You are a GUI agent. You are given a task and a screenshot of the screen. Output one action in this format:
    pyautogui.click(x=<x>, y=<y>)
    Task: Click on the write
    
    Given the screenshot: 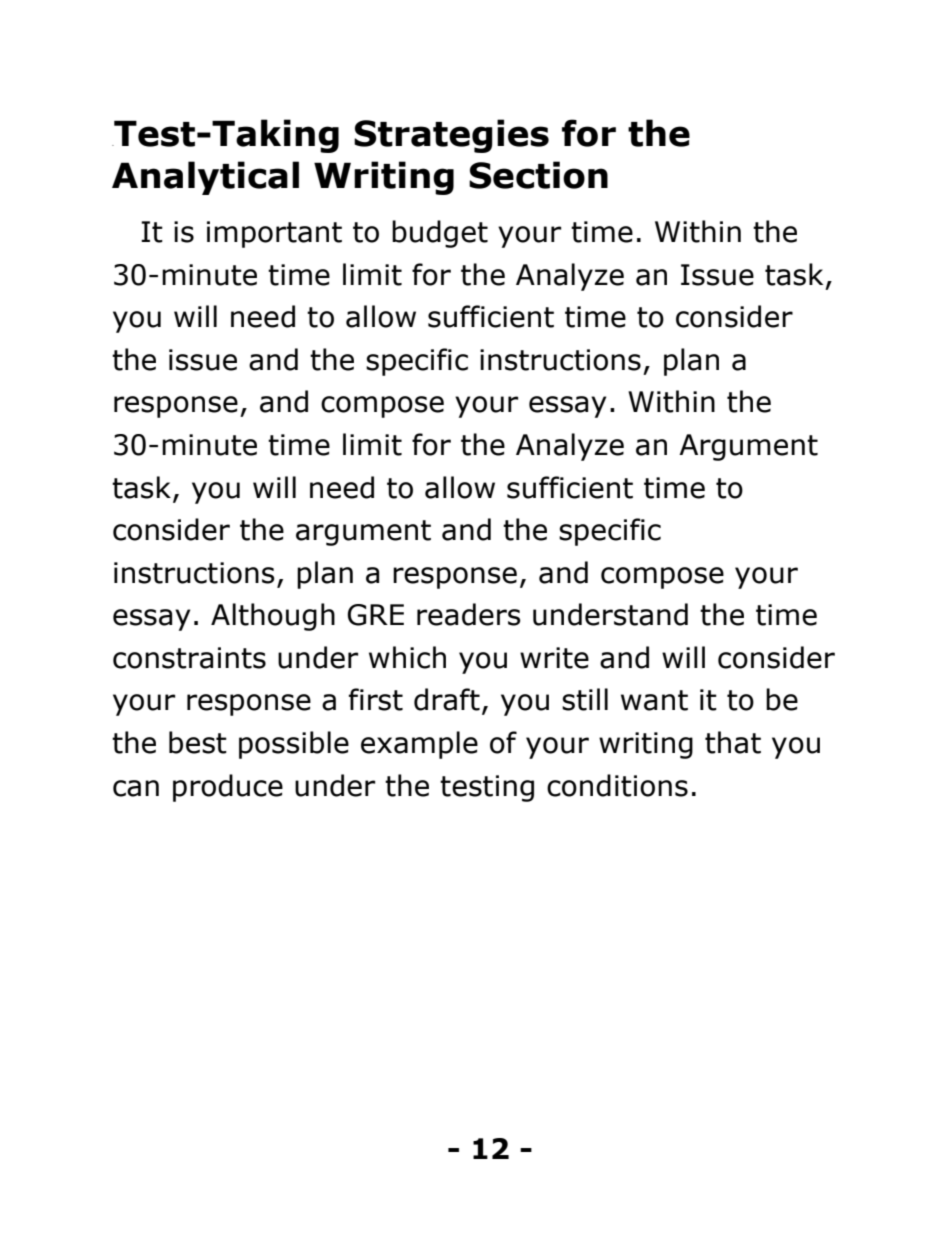 What is the action you would take?
    pyautogui.click(x=554, y=658)
